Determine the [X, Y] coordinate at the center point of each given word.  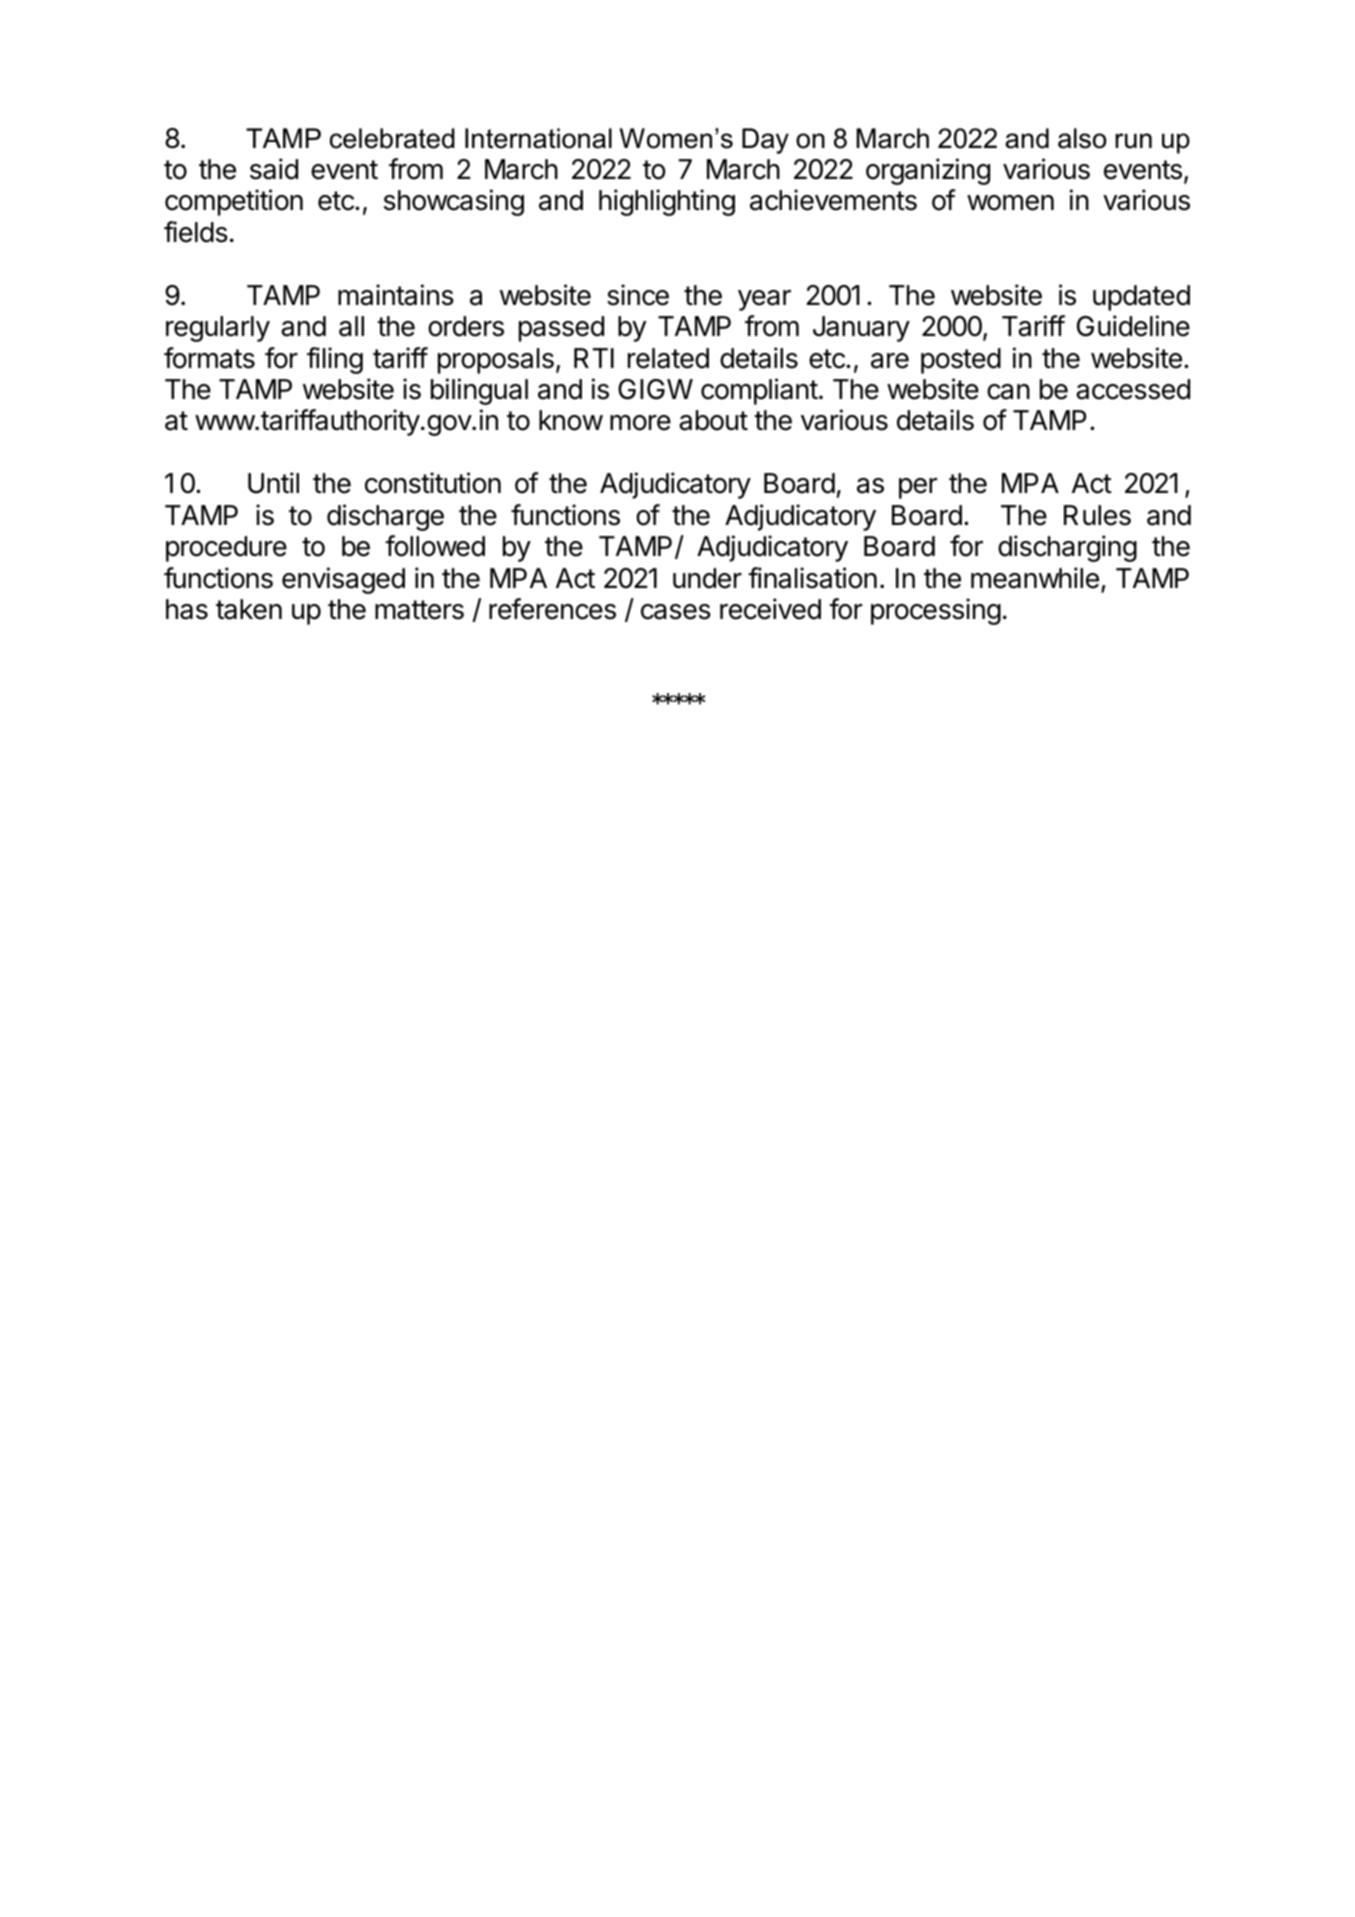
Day [765, 141]
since [638, 295]
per [918, 488]
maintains [396, 295]
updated [1141, 298]
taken [249, 609]
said [274, 169]
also [1082, 138]
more [640, 423]
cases [676, 612]
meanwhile [1035, 578]
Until [273, 483]
